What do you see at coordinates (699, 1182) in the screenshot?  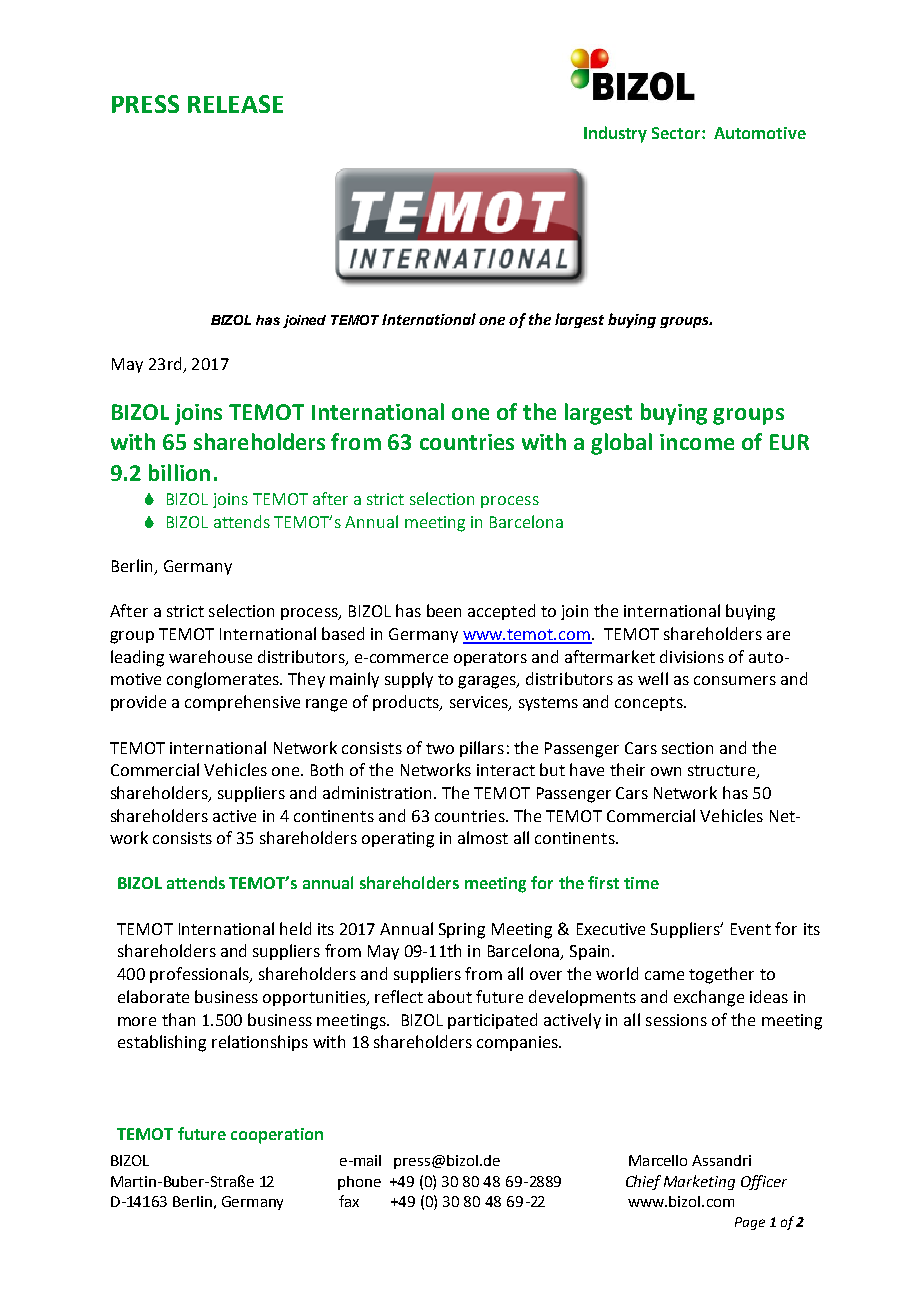 I see `Marketing` at bounding box center [699, 1182].
